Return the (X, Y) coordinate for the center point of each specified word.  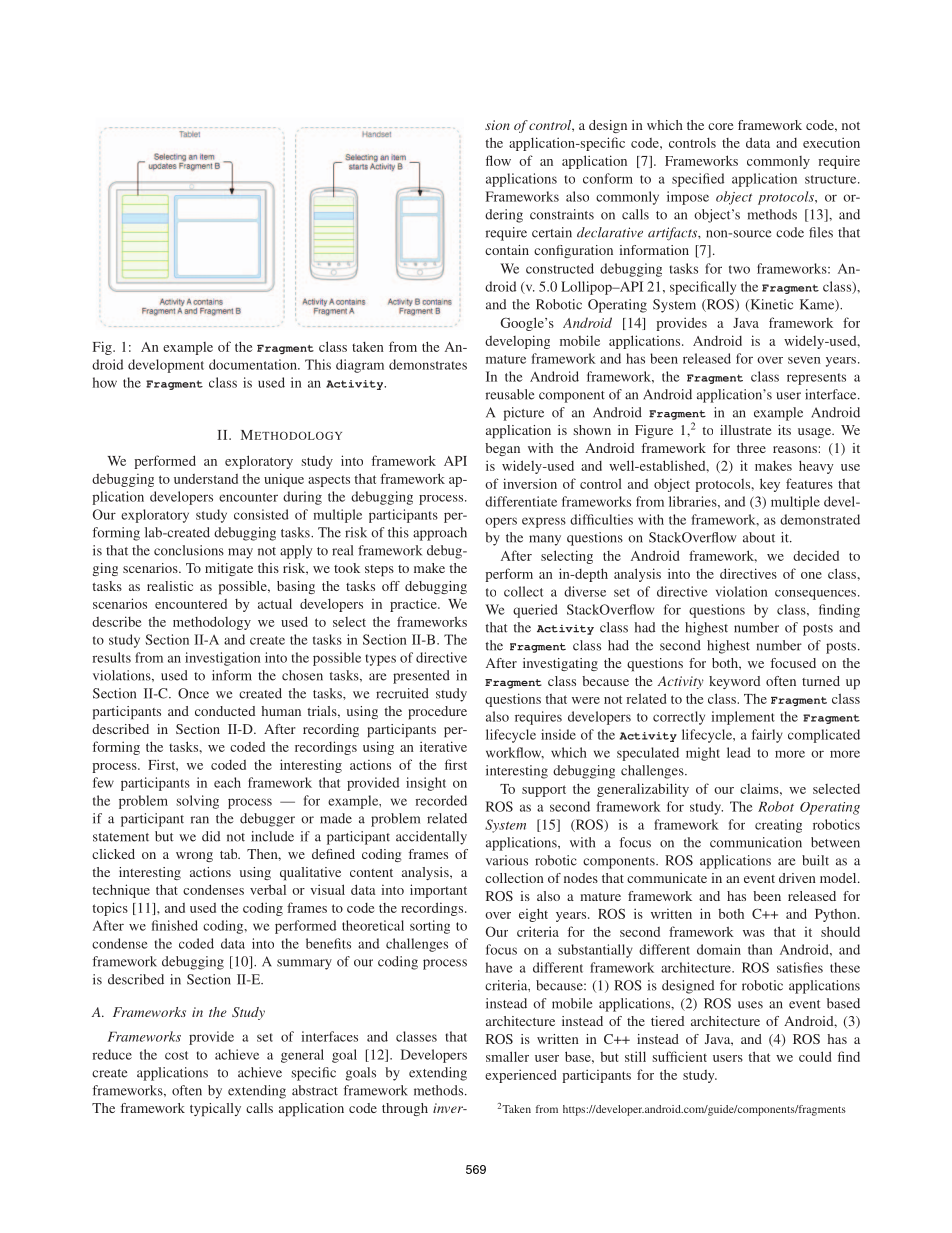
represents (816, 379)
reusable (510, 394)
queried (535, 611)
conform (608, 178)
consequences (817, 595)
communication (756, 842)
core (720, 126)
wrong (194, 857)
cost (176, 1055)
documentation (254, 364)
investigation (223, 659)
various (507, 860)
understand (206, 479)
